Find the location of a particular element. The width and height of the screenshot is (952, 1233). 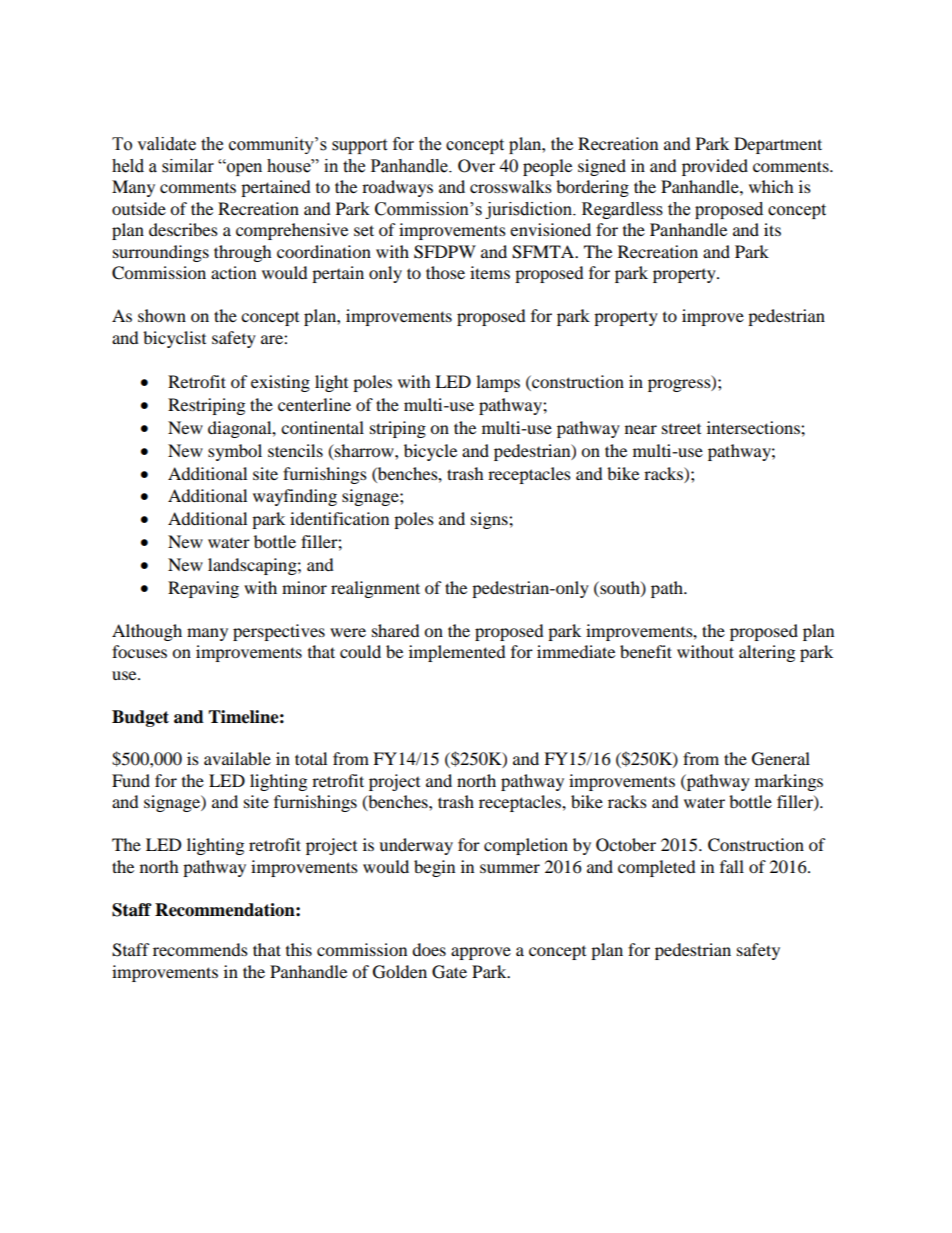

south is located at coordinates (620, 588).
